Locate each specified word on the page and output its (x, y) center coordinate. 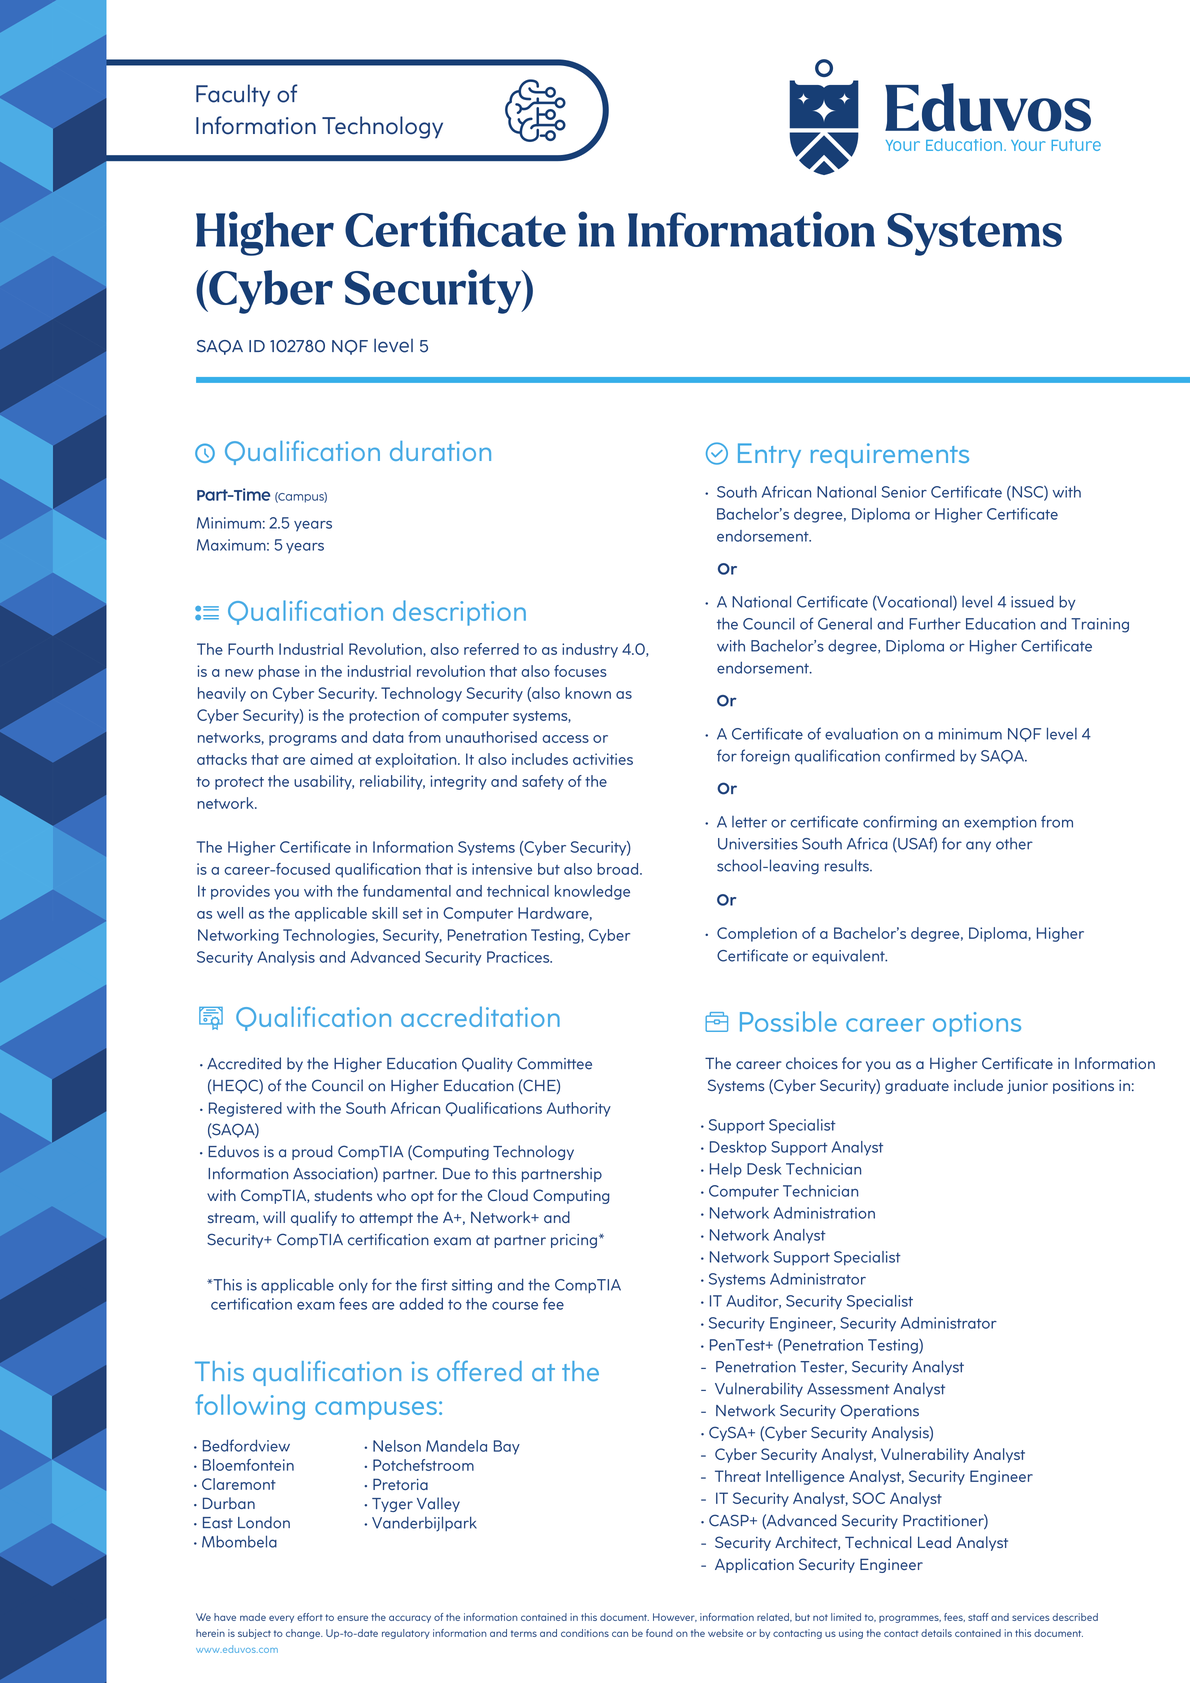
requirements (890, 455)
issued (1032, 602)
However (675, 1617)
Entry (769, 455)
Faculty (233, 95)
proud (312, 1152)
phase (279, 672)
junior (1027, 1087)
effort (310, 1617)
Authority (579, 1109)
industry (590, 650)
